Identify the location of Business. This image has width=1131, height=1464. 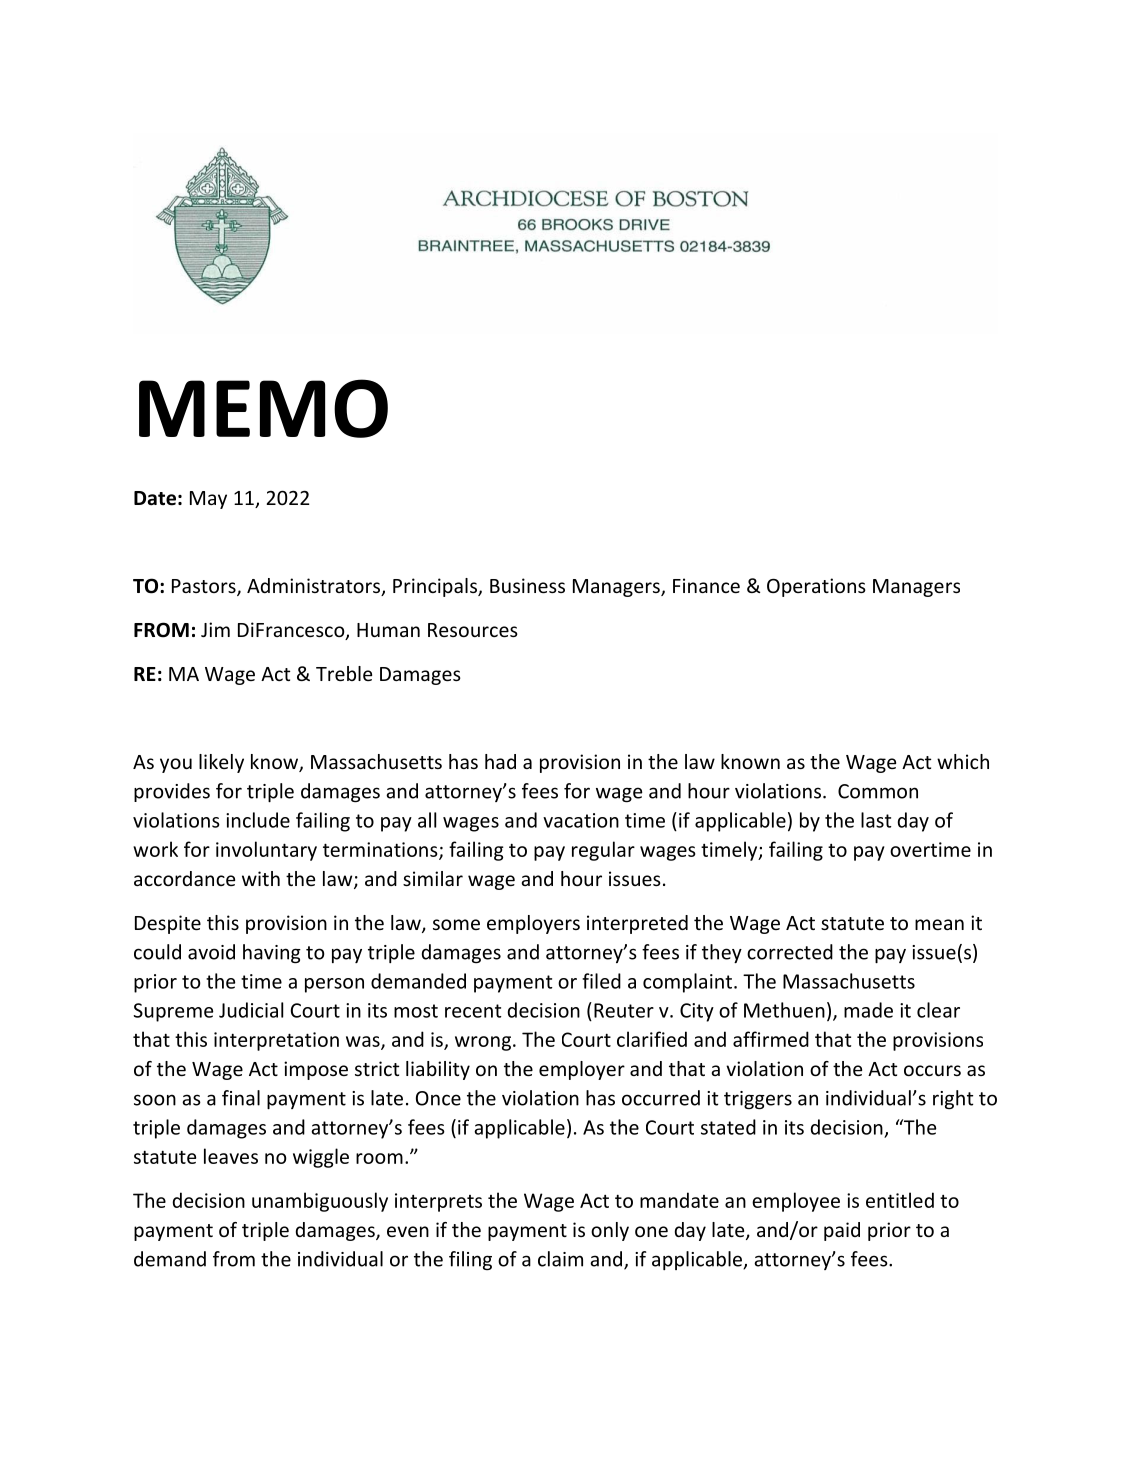
(527, 585).
